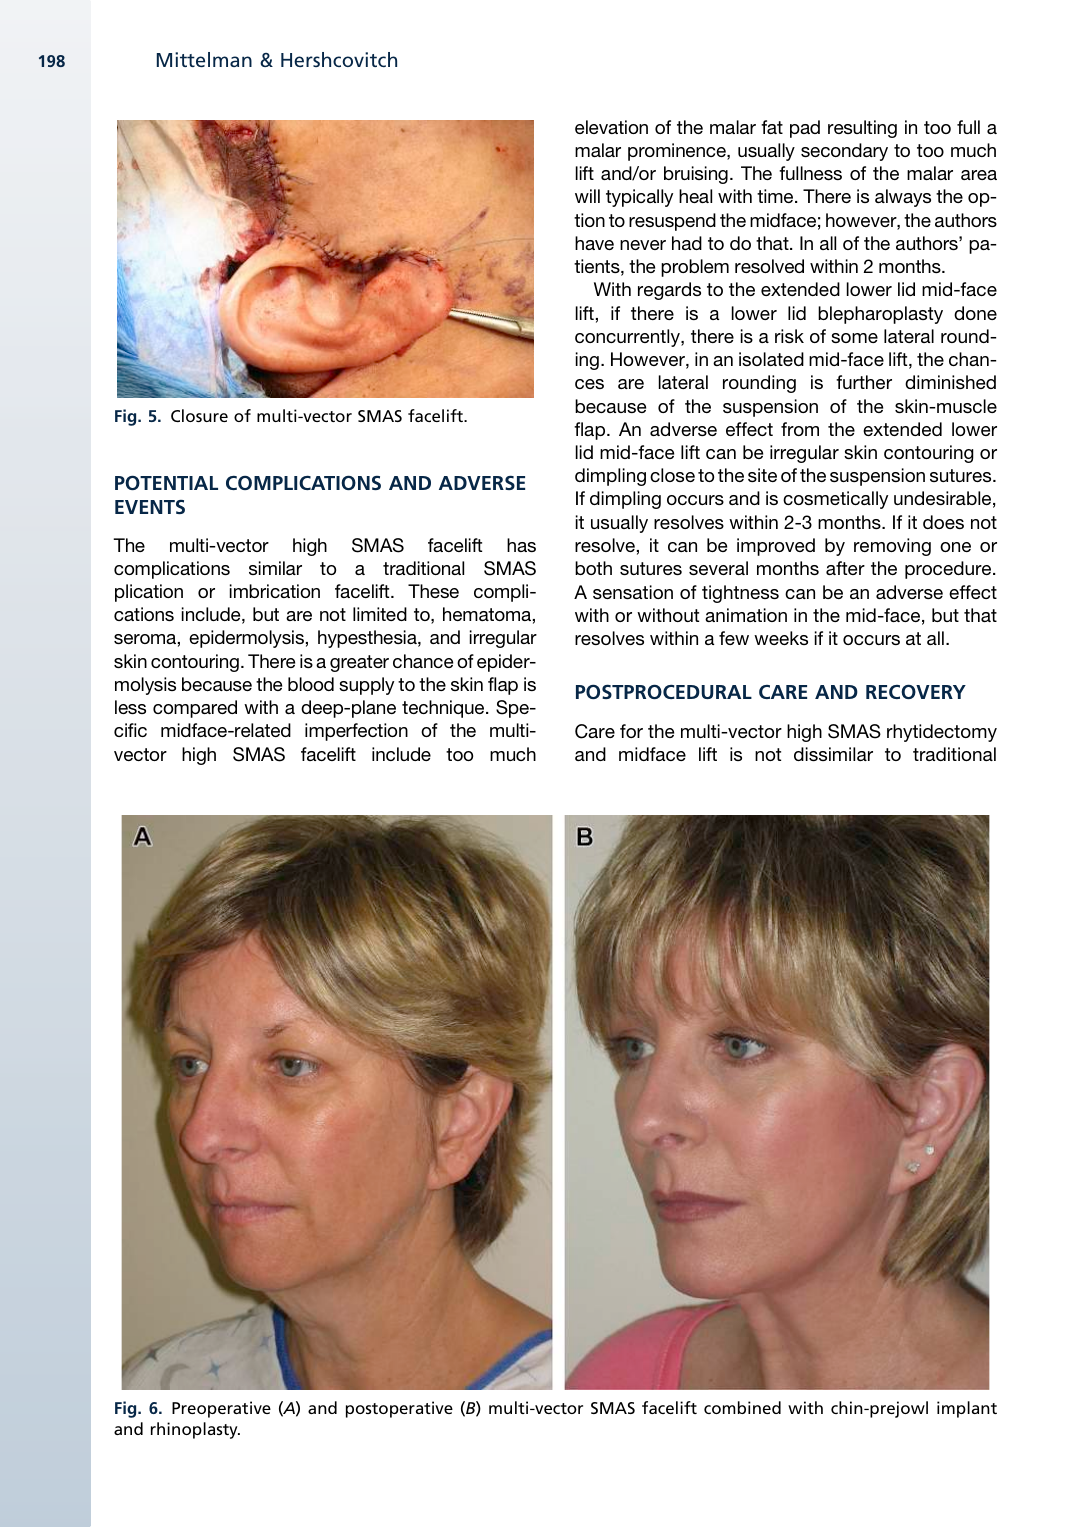 Image resolution: width=1069 pixels, height=1527 pixels. I want to click on both, so click(593, 568).
